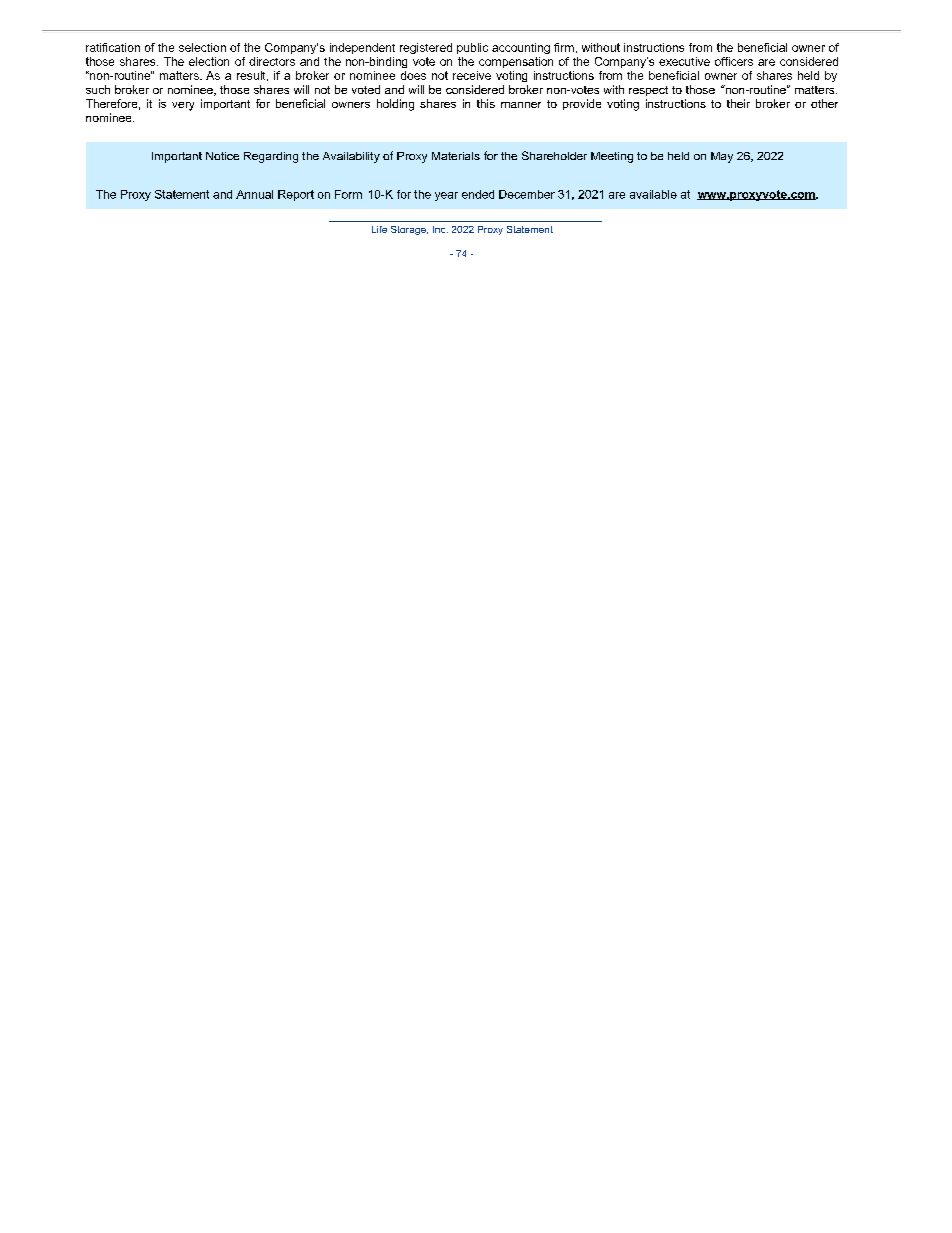 The image size is (952, 1233). What do you see at coordinates (183, 106) in the document?
I see `very` at bounding box center [183, 106].
